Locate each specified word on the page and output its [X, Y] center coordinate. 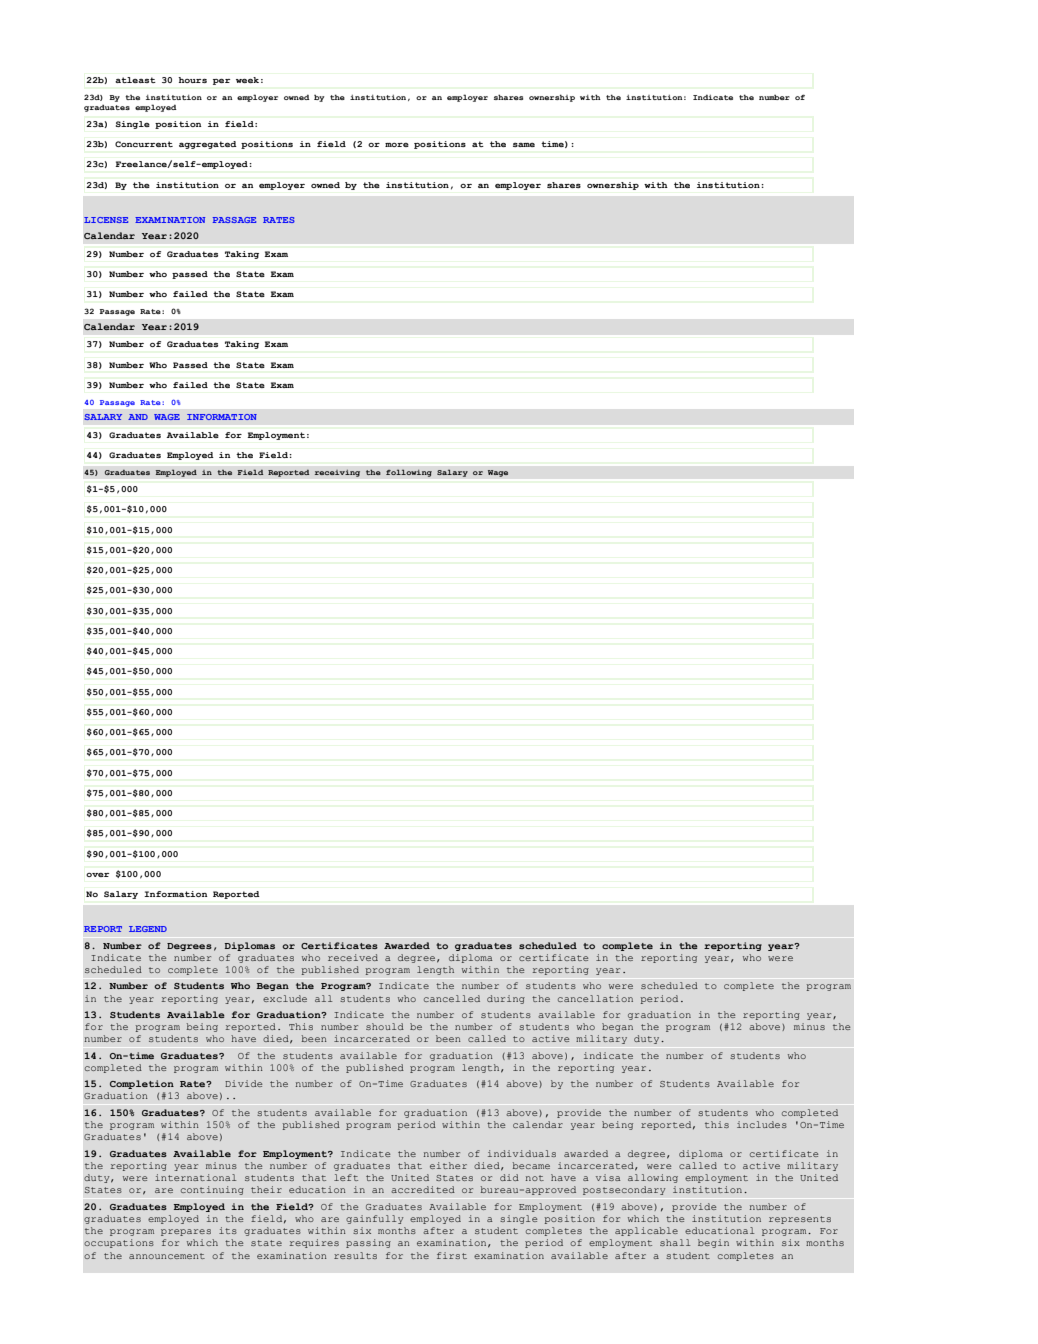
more [397, 145]
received [353, 957]
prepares [186, 1232]
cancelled [452, 998]
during [506, 999]
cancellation [595, 998]
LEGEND [148, 929]
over [97, 875]
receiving [337, 473]
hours [193, 80]
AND [138, 417]
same [524, 145]
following [409, 473]
